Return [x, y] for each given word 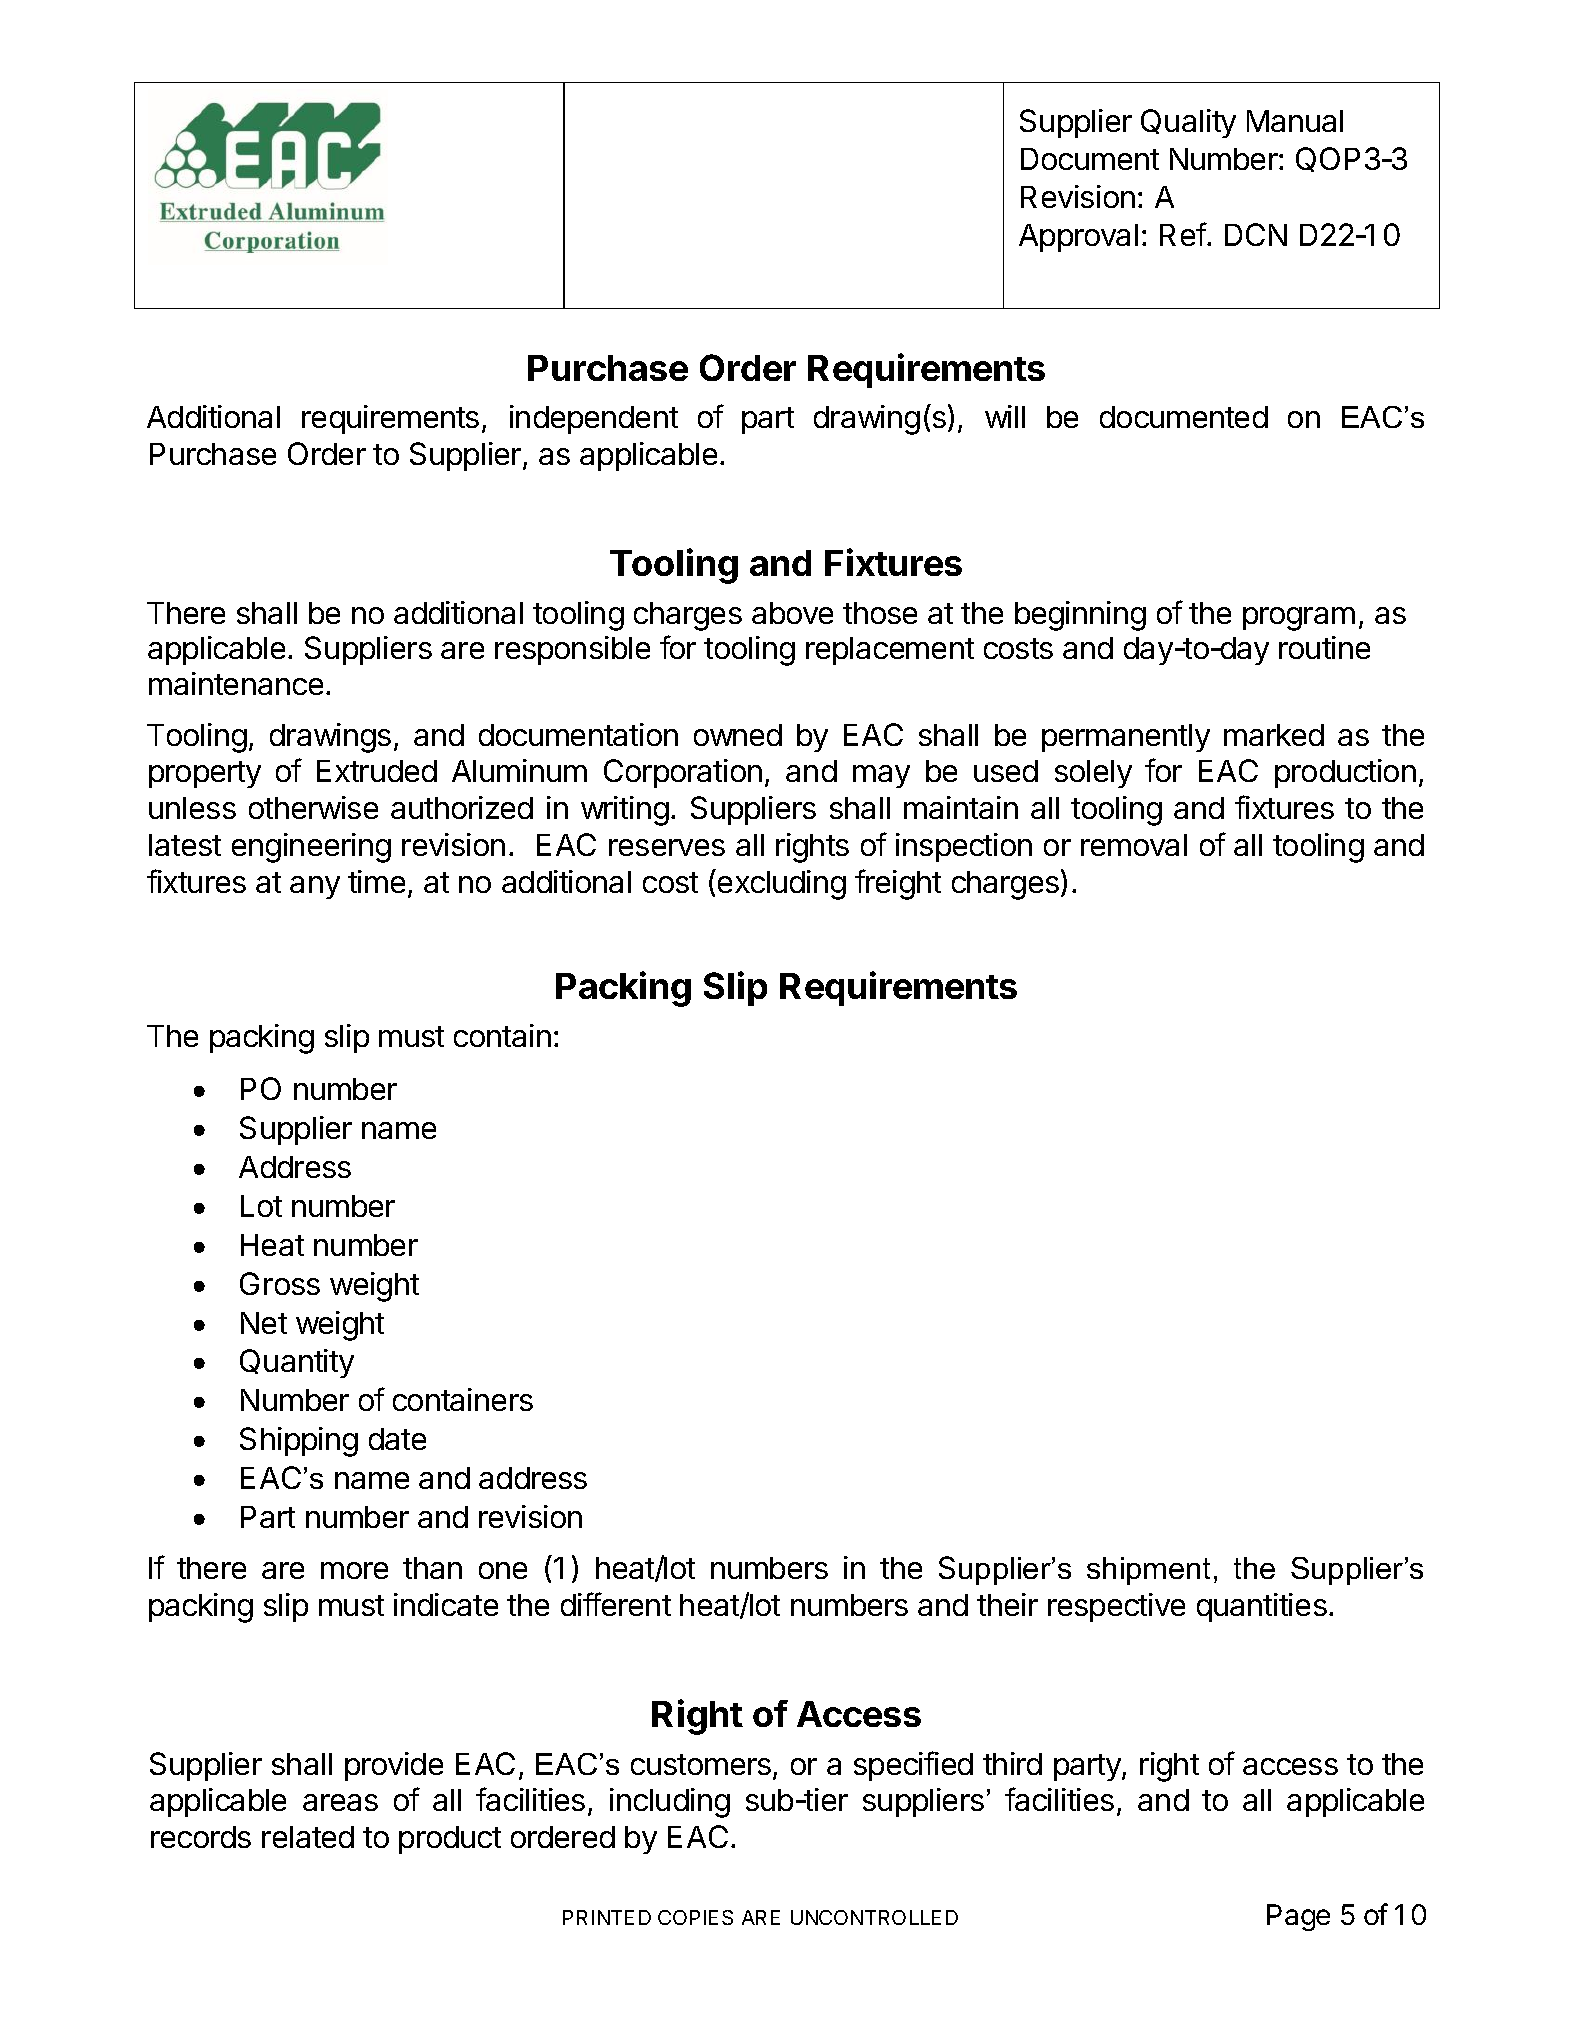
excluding [782, 885]
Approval [1078, 238]
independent [594, 419]
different [616, 1604]
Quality [1188, 123]
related [308, 1837]
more [354, 1570]
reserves [667, 847]
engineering [311, 848]
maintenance [236, 683]
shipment [1148, 1571]
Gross [280, 1283]
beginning [1080, 616]
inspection [964, 847]
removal [1134, 845]
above [792, 613]
